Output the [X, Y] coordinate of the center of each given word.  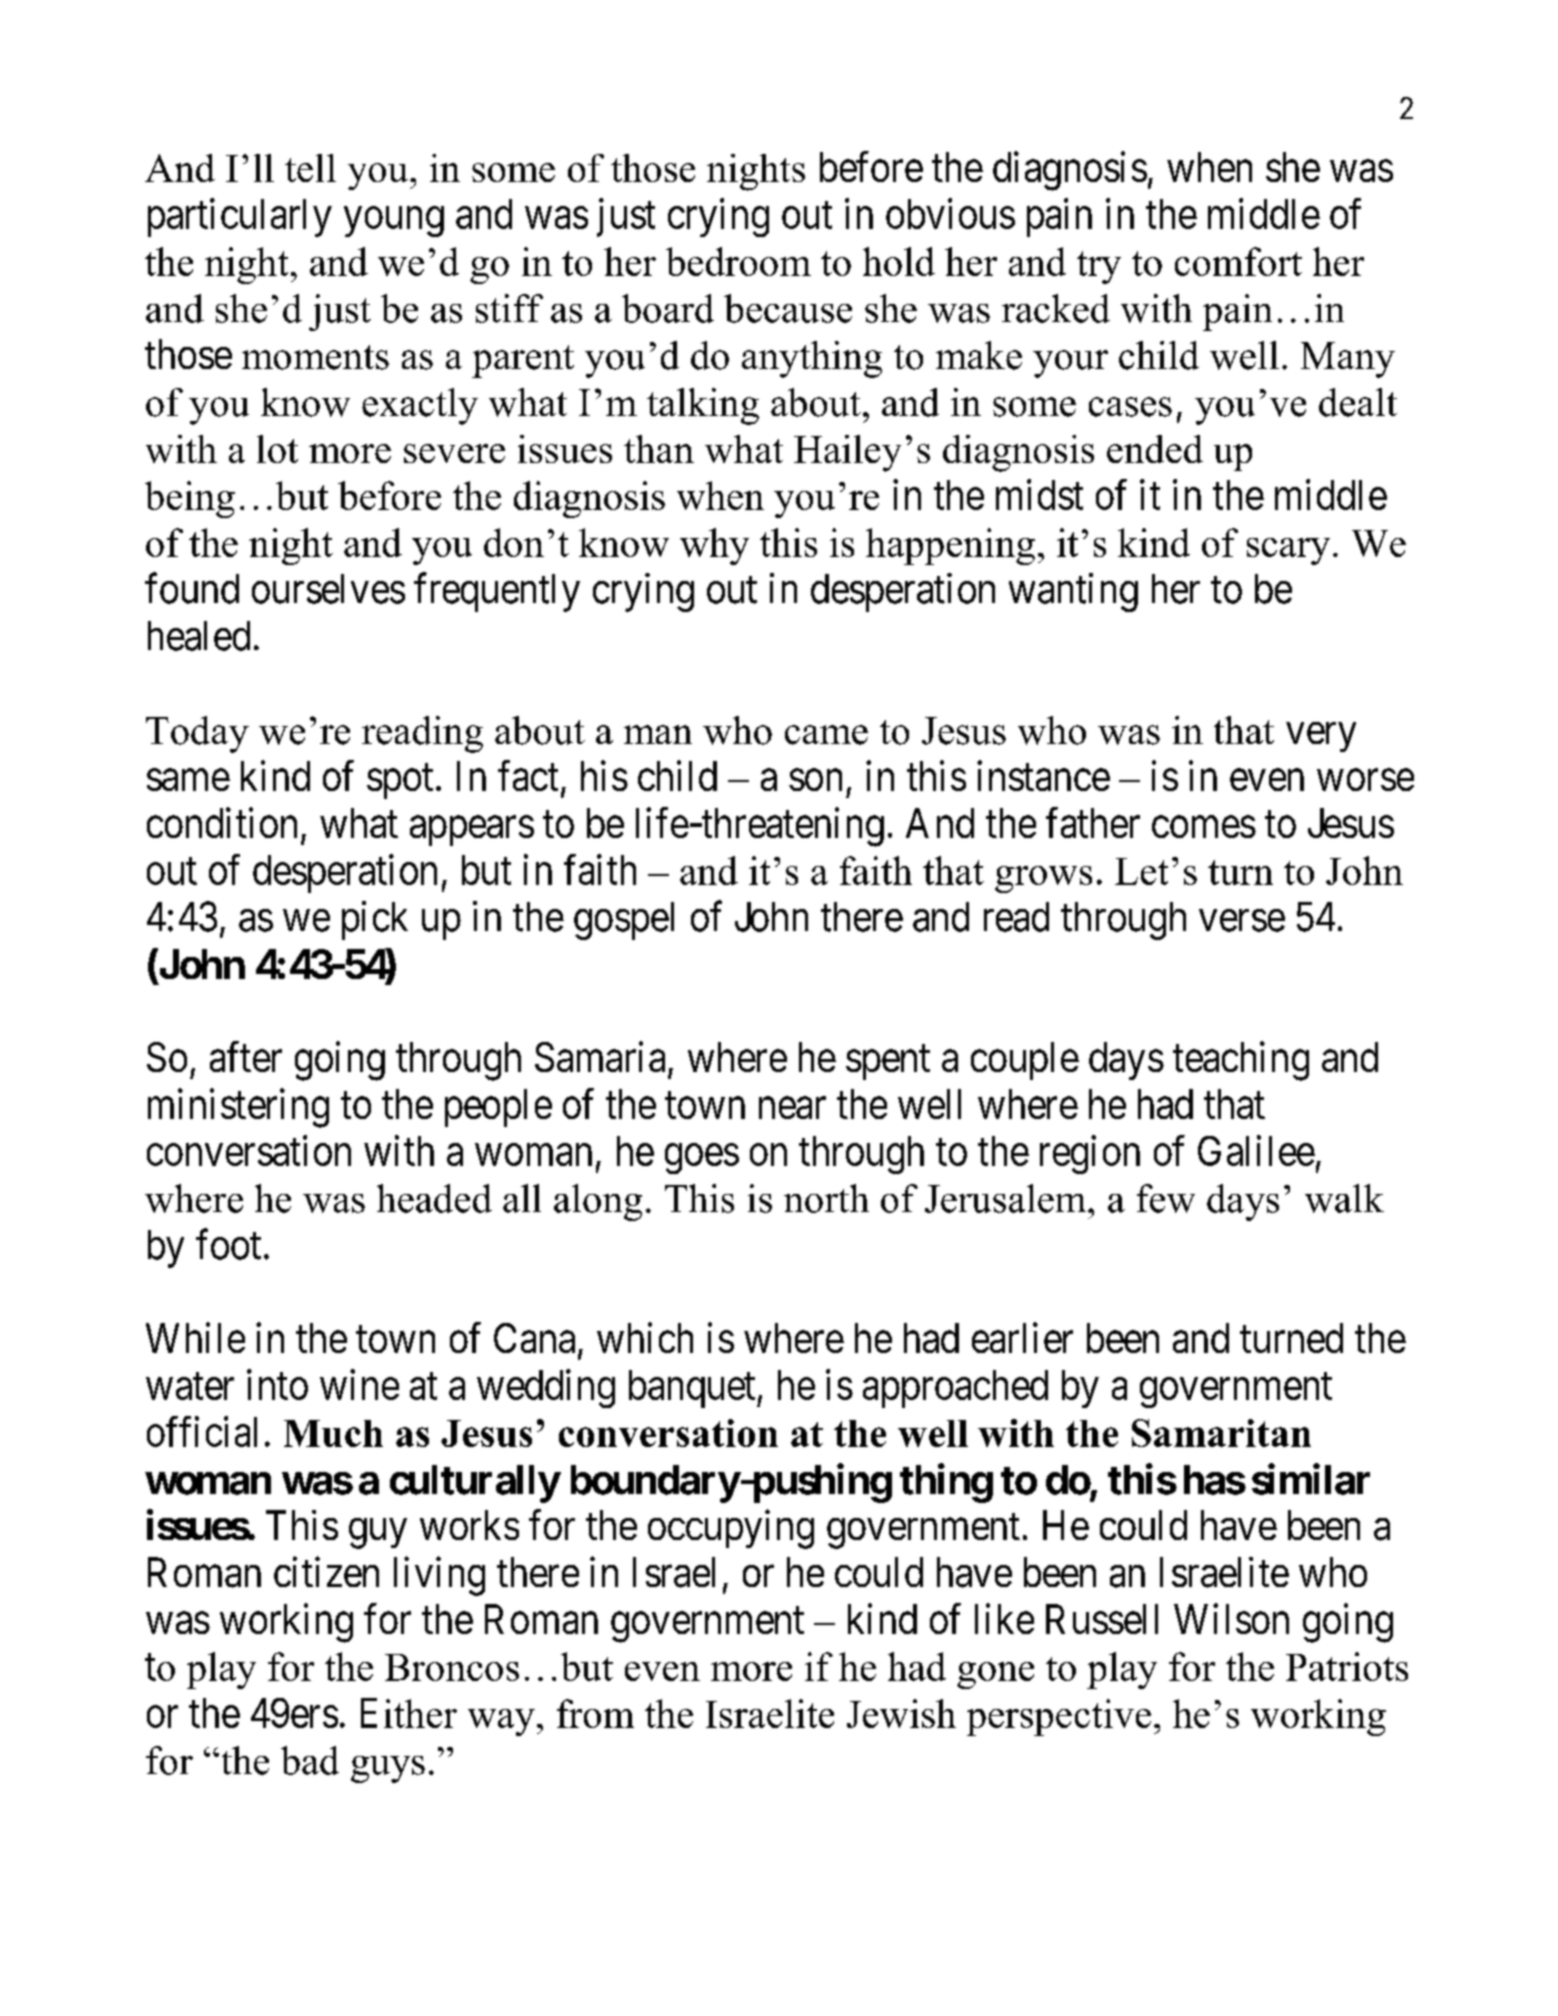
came [826, 735]
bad [310, 1760]
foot [228, 1244]
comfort [1238, 261]
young [394, 222]
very [1321, 737]
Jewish [901, 1713]
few [1166, 1198]
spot [400, 782]
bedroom [738, 261]
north [826, 1198]
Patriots [1347, 1666]
